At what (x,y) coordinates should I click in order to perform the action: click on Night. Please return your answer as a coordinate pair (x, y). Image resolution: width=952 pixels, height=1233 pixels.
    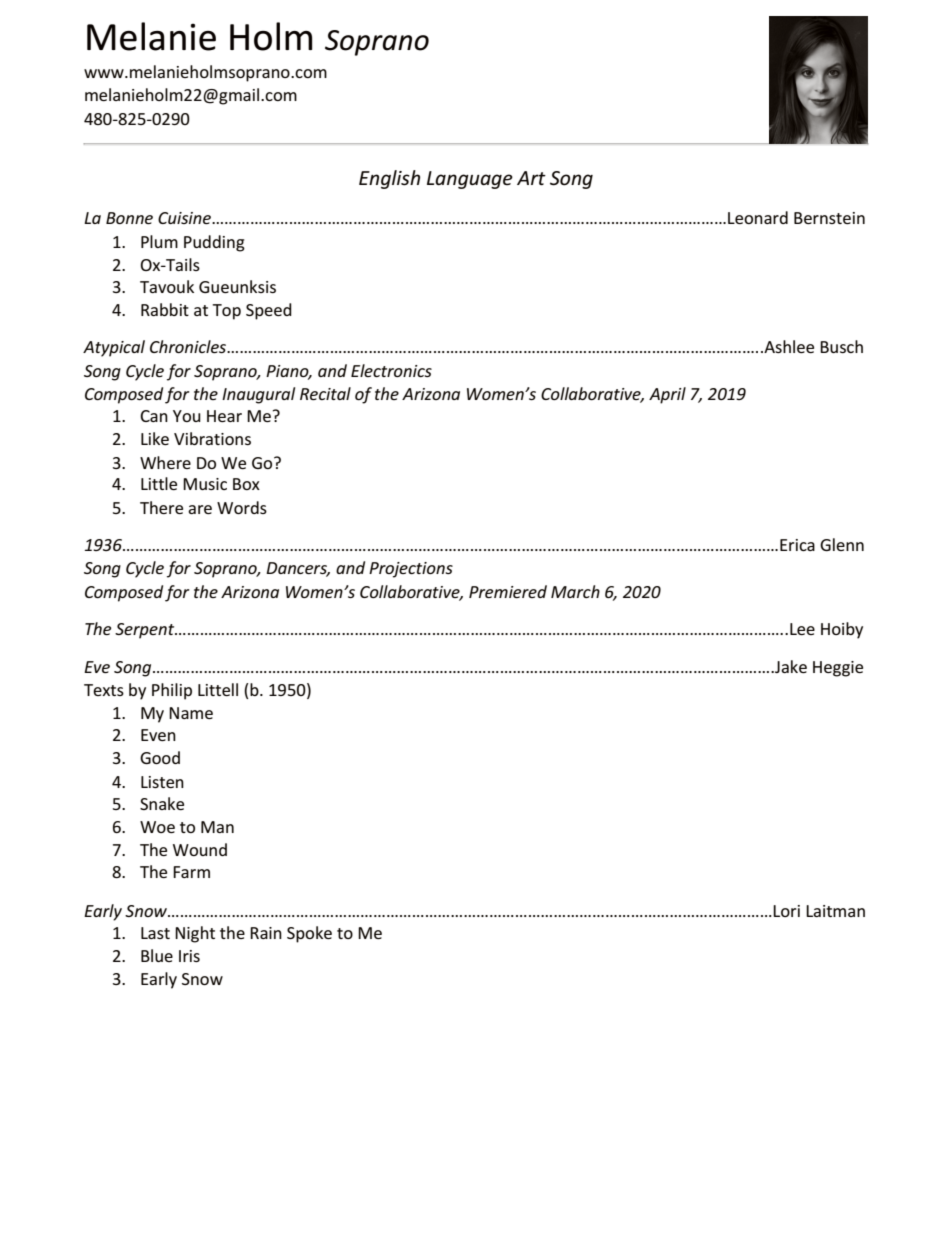
    Looking at the image, I should click on (195, 934).
